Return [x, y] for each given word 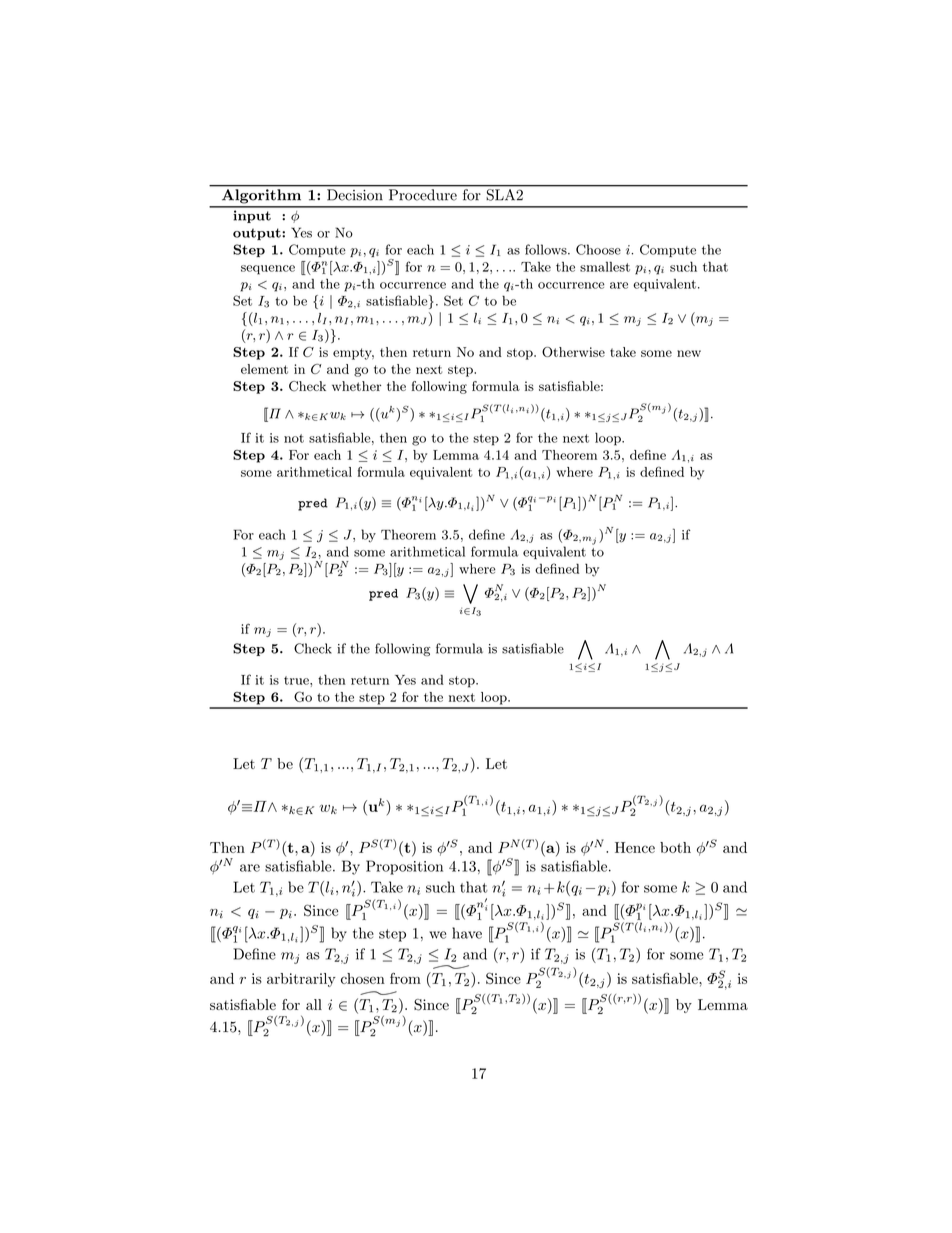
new [689, 353]
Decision [354, 194]
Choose [598, 249]
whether [356, 386]
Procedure [423, 194]
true [297, 680]
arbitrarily [301, 980]
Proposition [404, 867]
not [294, 438]
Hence [635, 847]
